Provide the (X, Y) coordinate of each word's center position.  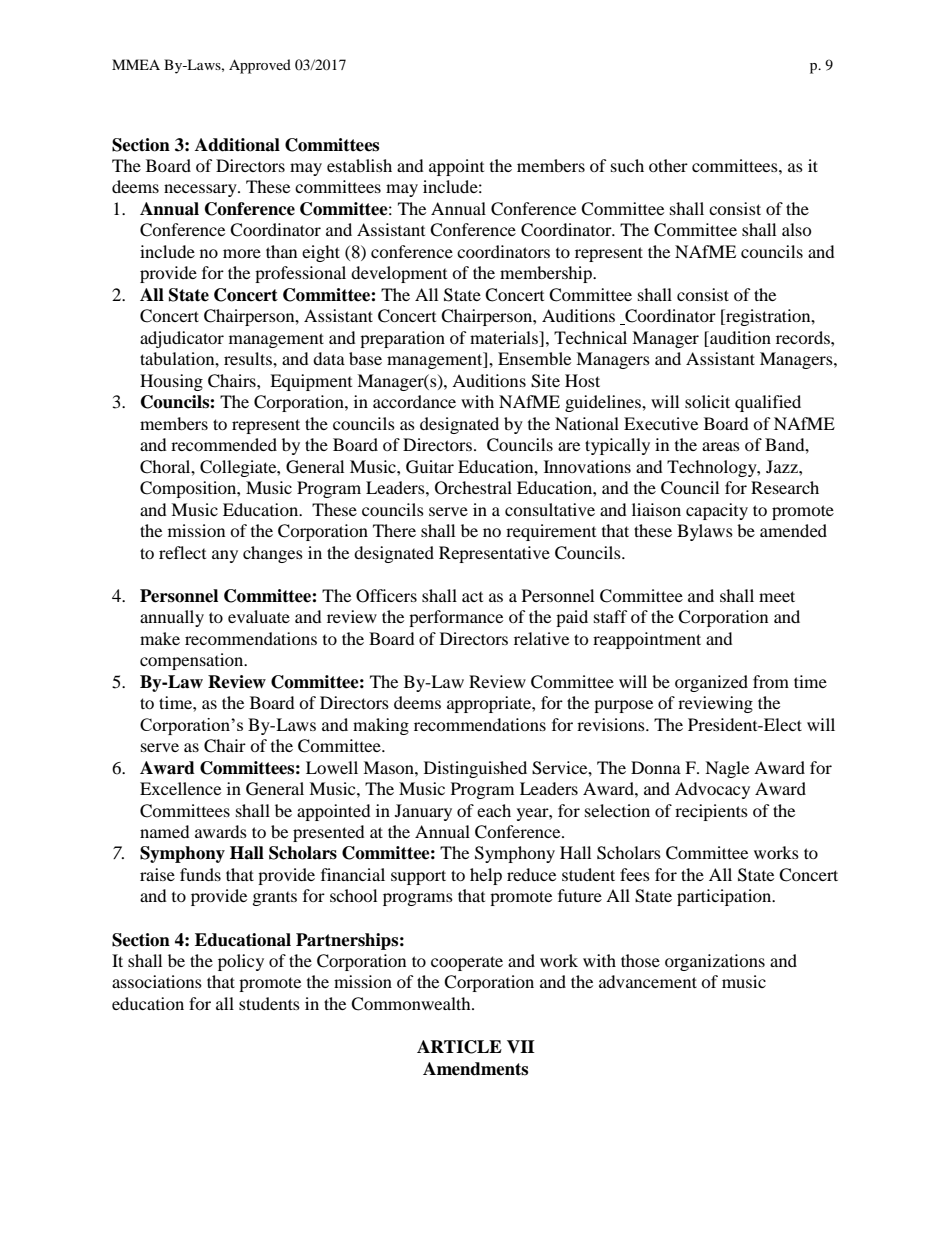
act (472, 597)
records (804, 337)
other (668, 165)
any (225, 556)
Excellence (180, 788)
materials (505, 337)
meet (777, 596)
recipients (711, 812)
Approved (260, 66)
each (494, 810)
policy (241, 962)
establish (359, 165)
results (249, 358)
